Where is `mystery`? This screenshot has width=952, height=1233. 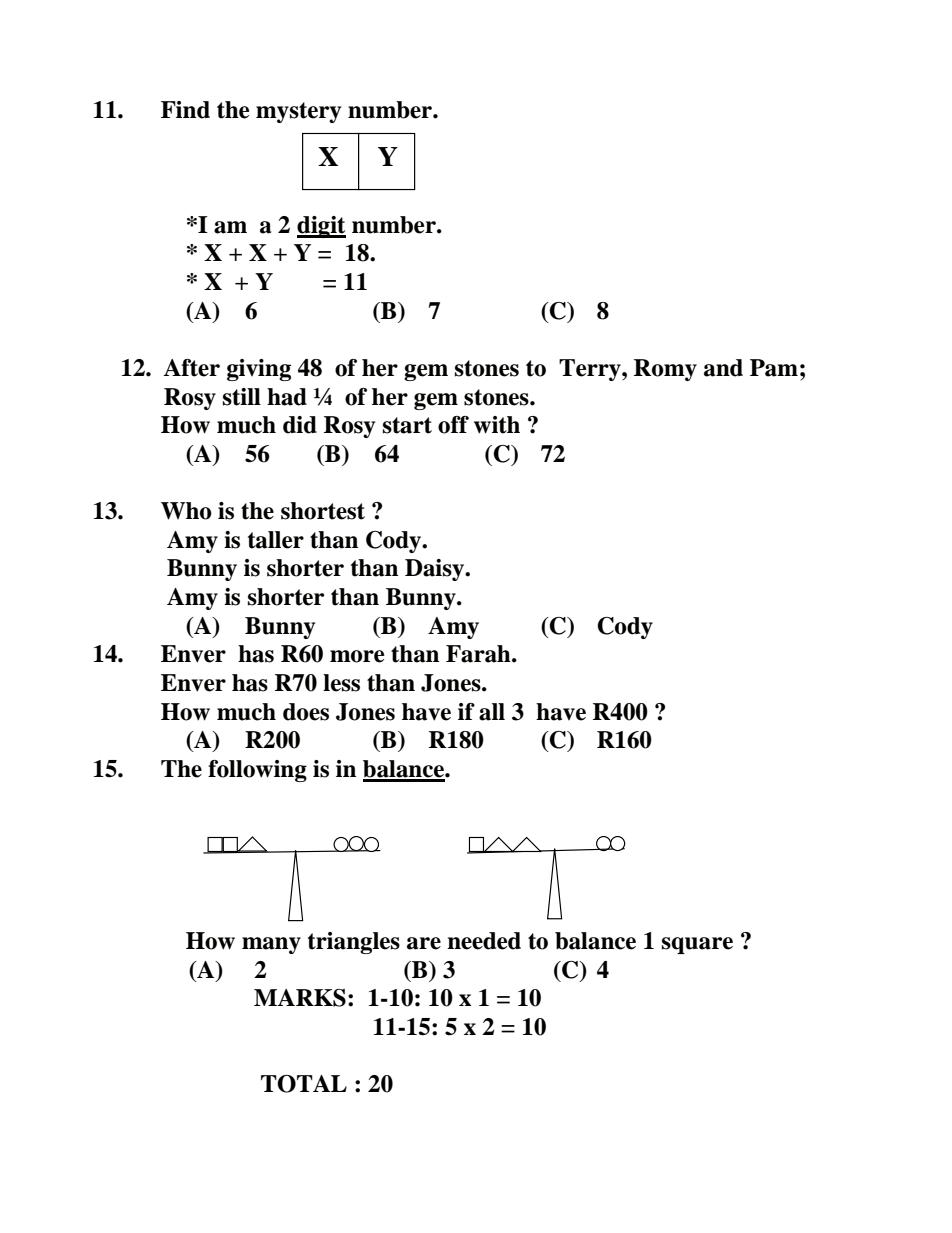
mystery is located at coordinates (298, 112).
